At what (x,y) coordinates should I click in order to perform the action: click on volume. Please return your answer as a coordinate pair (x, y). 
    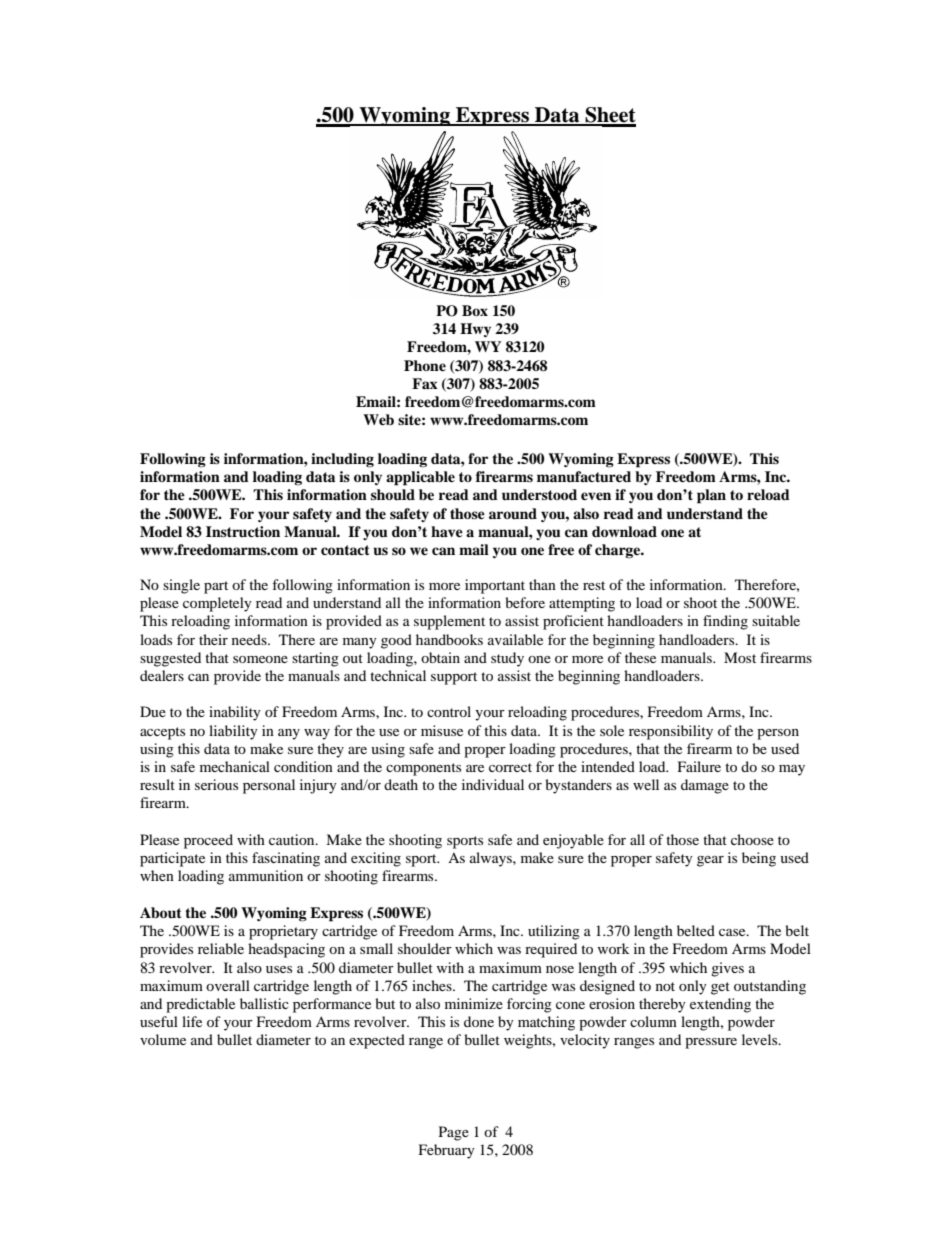
    Looking at the image, I should click on (163, 1039).
